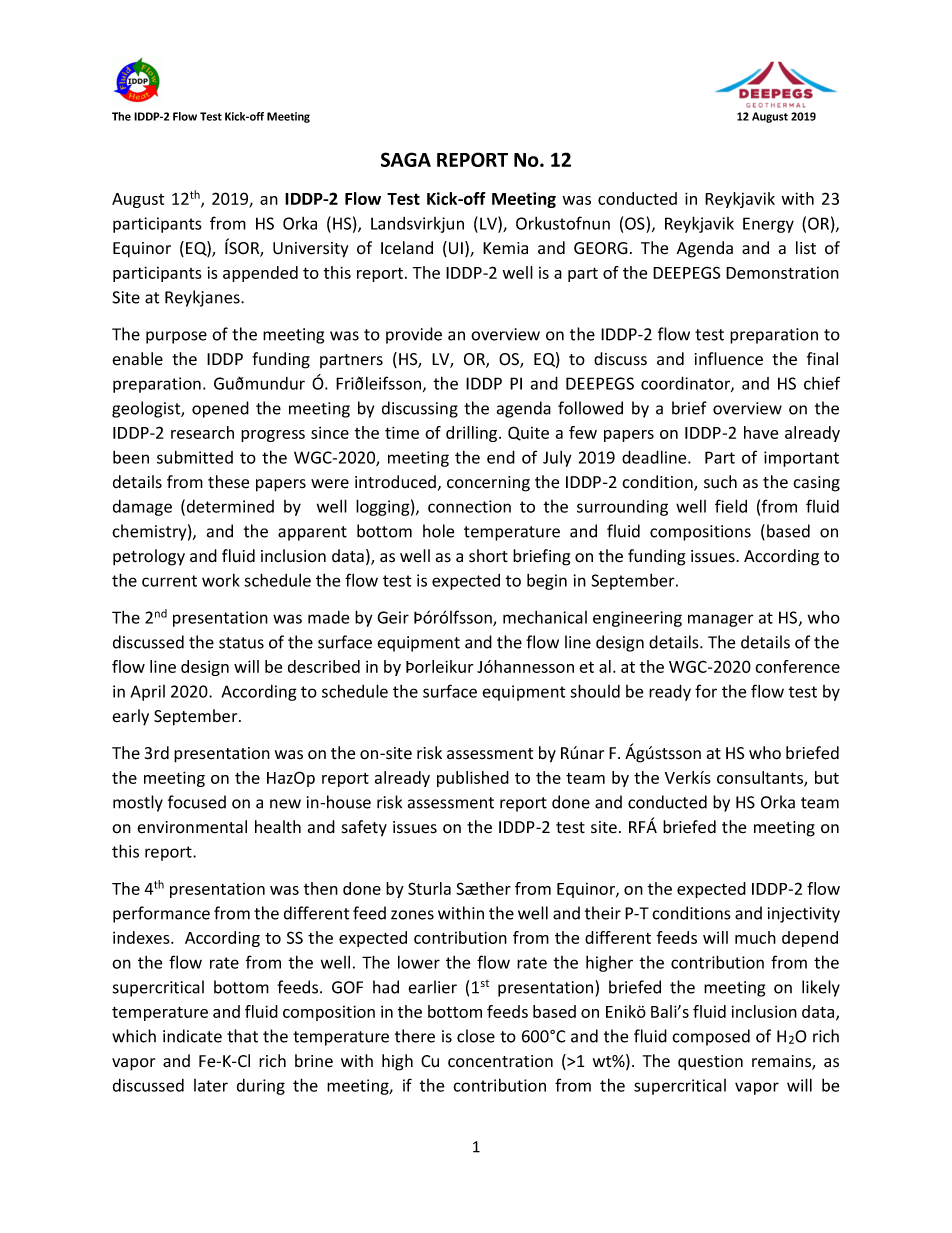  I want to click on later, so click(211, 1085).
